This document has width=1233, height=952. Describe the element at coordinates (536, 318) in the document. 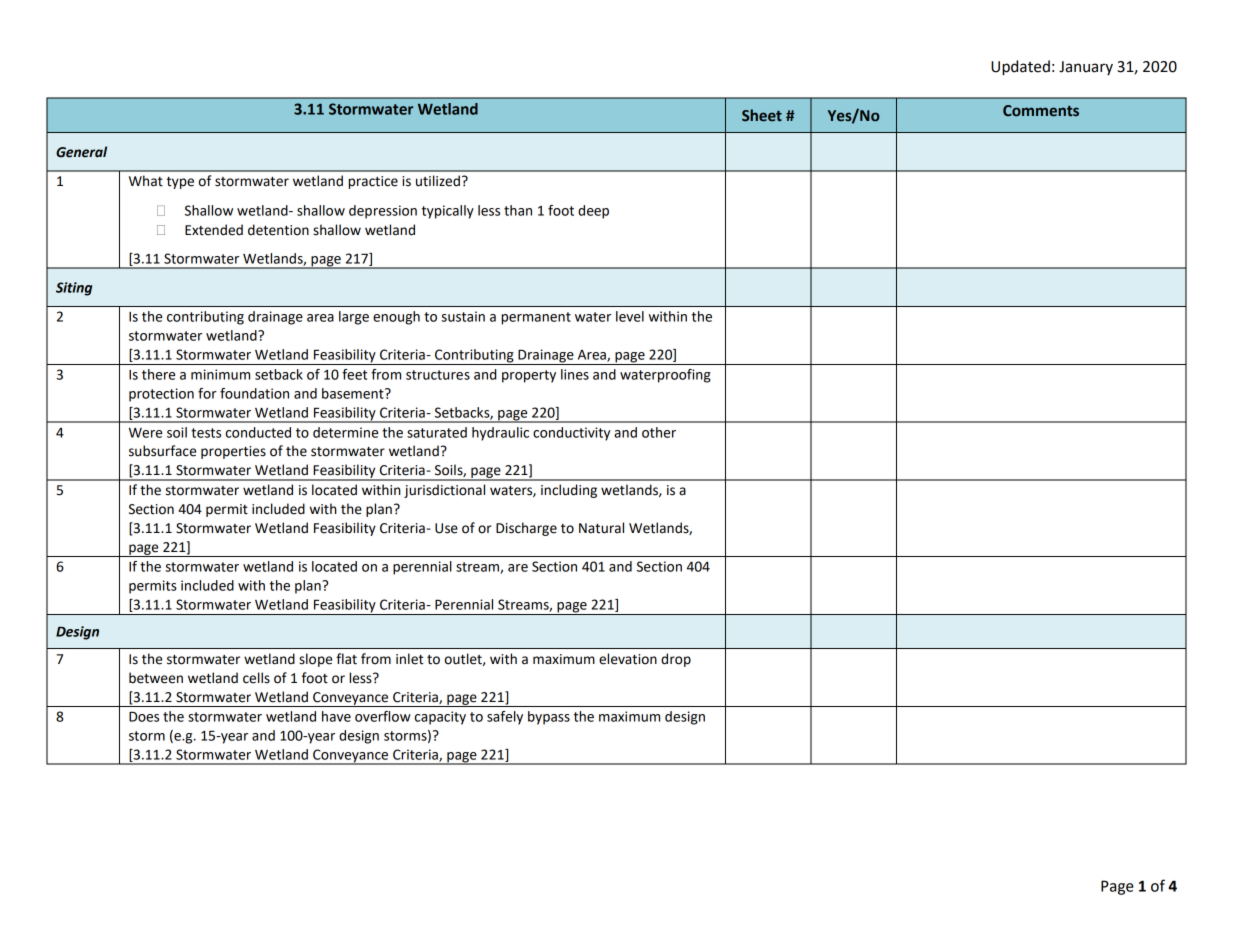

I see `permanent` at that location.
